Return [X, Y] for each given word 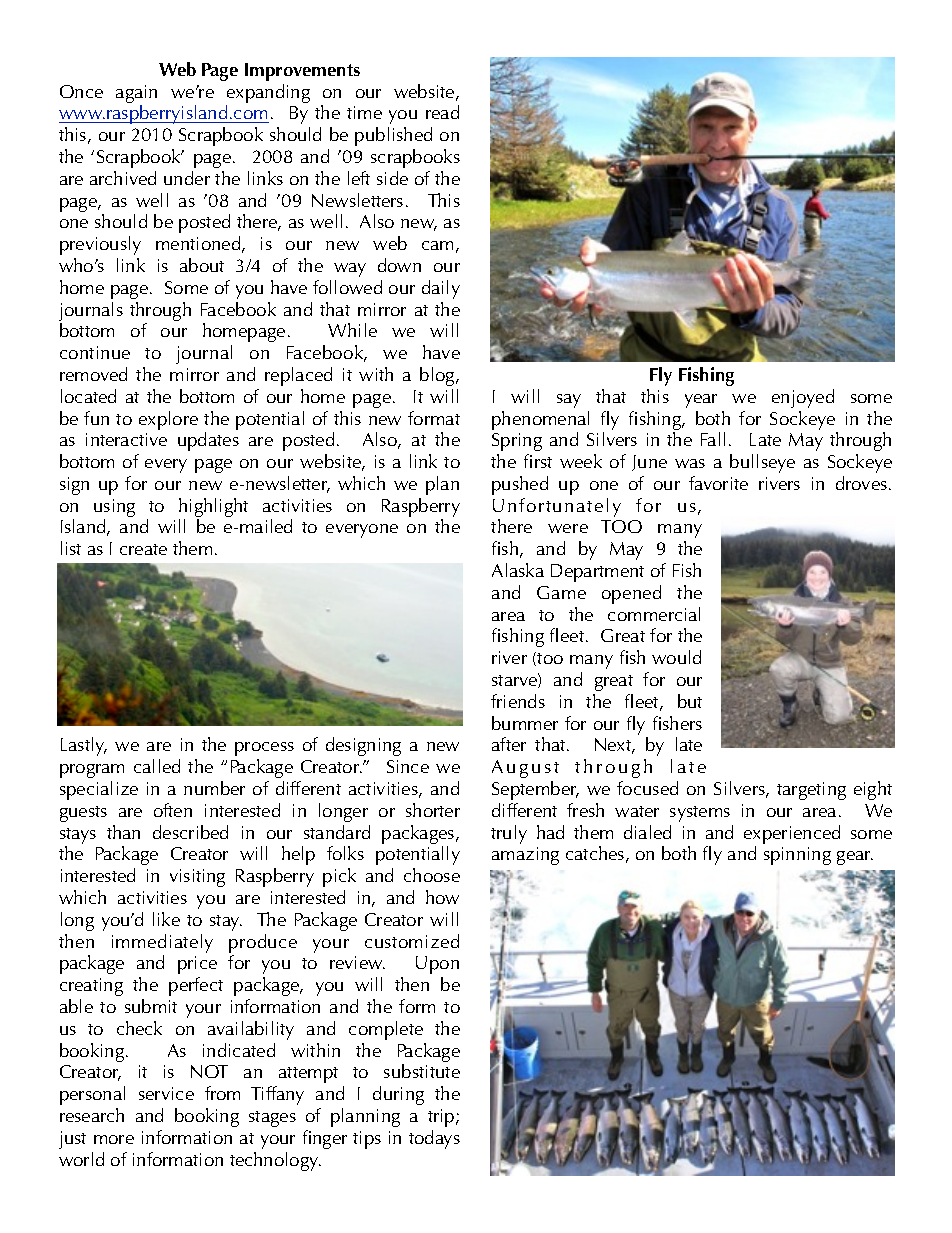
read [442, 112]
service [166, 1093]
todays [434, 1139]
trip [442, 1118]
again [136, 95]
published [393, 136]
